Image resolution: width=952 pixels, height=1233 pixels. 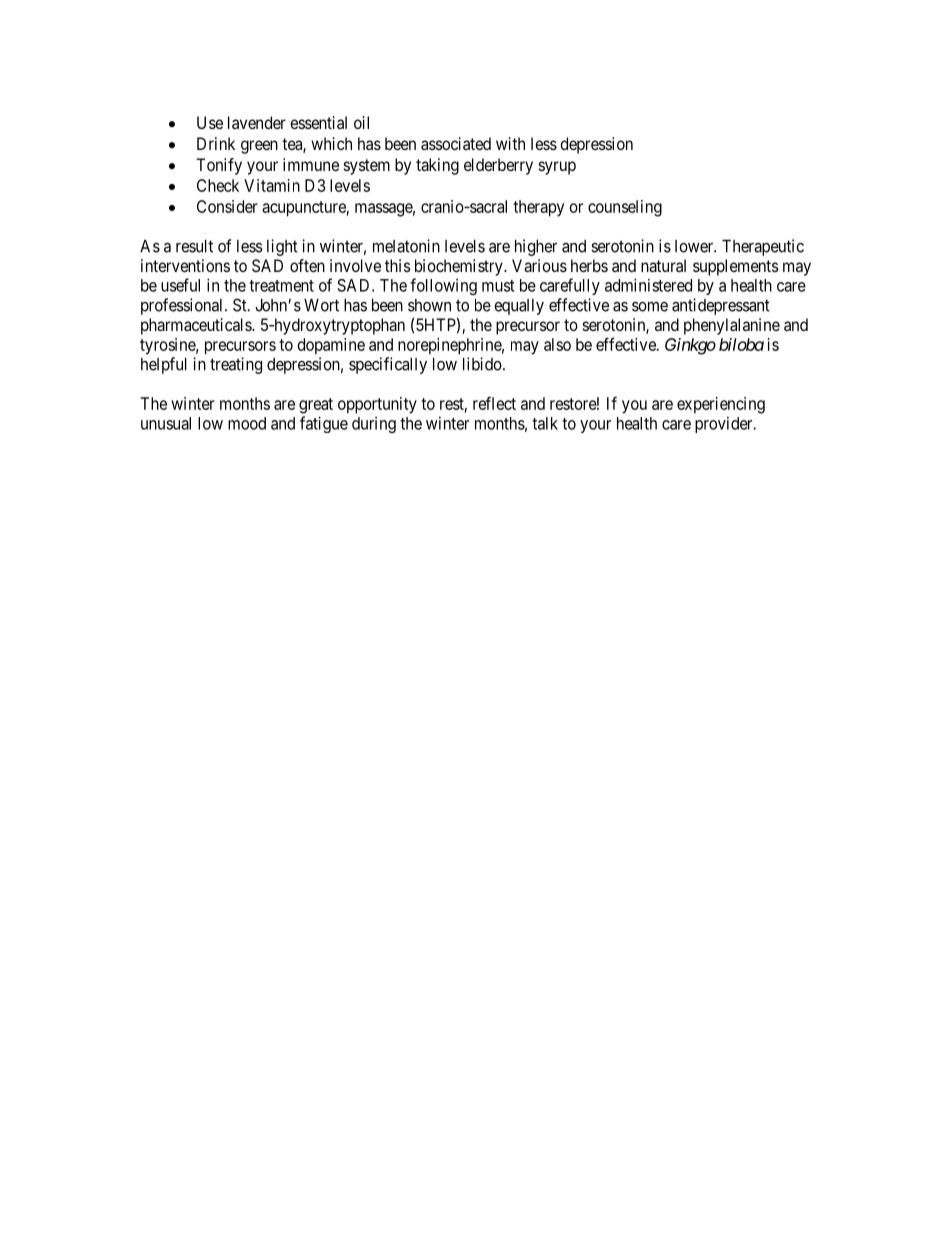 What do you see at coordinates (216, 143) in the screenshot?
I see `Drink` at bounding box center [216, 143].
